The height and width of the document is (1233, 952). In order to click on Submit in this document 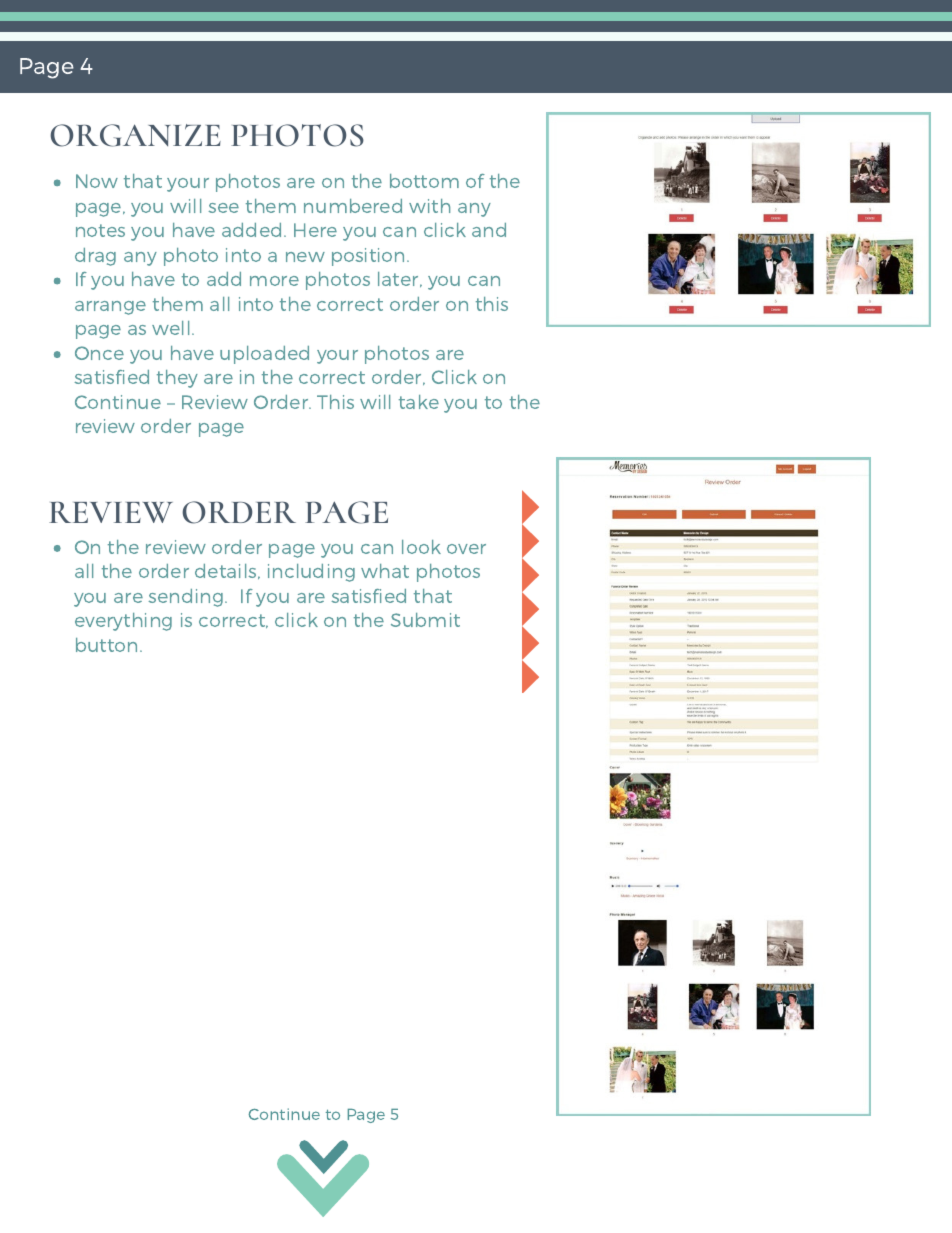, I will do `click(425, 620)`.
